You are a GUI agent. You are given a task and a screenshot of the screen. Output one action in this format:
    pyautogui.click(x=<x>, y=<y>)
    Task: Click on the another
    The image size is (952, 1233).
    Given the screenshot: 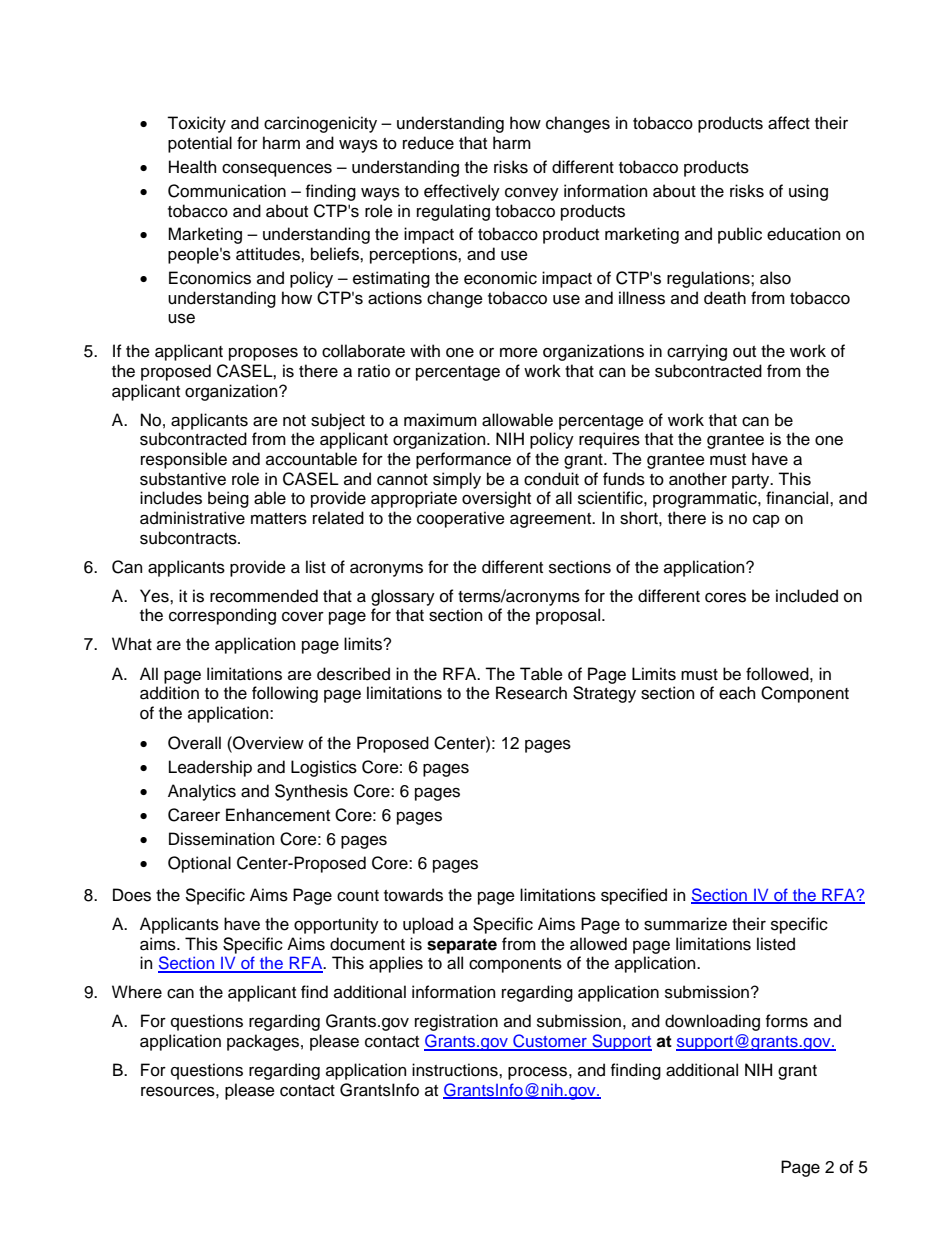 What is the action you would take?
    pyautogui.click(x=698, y=479)
